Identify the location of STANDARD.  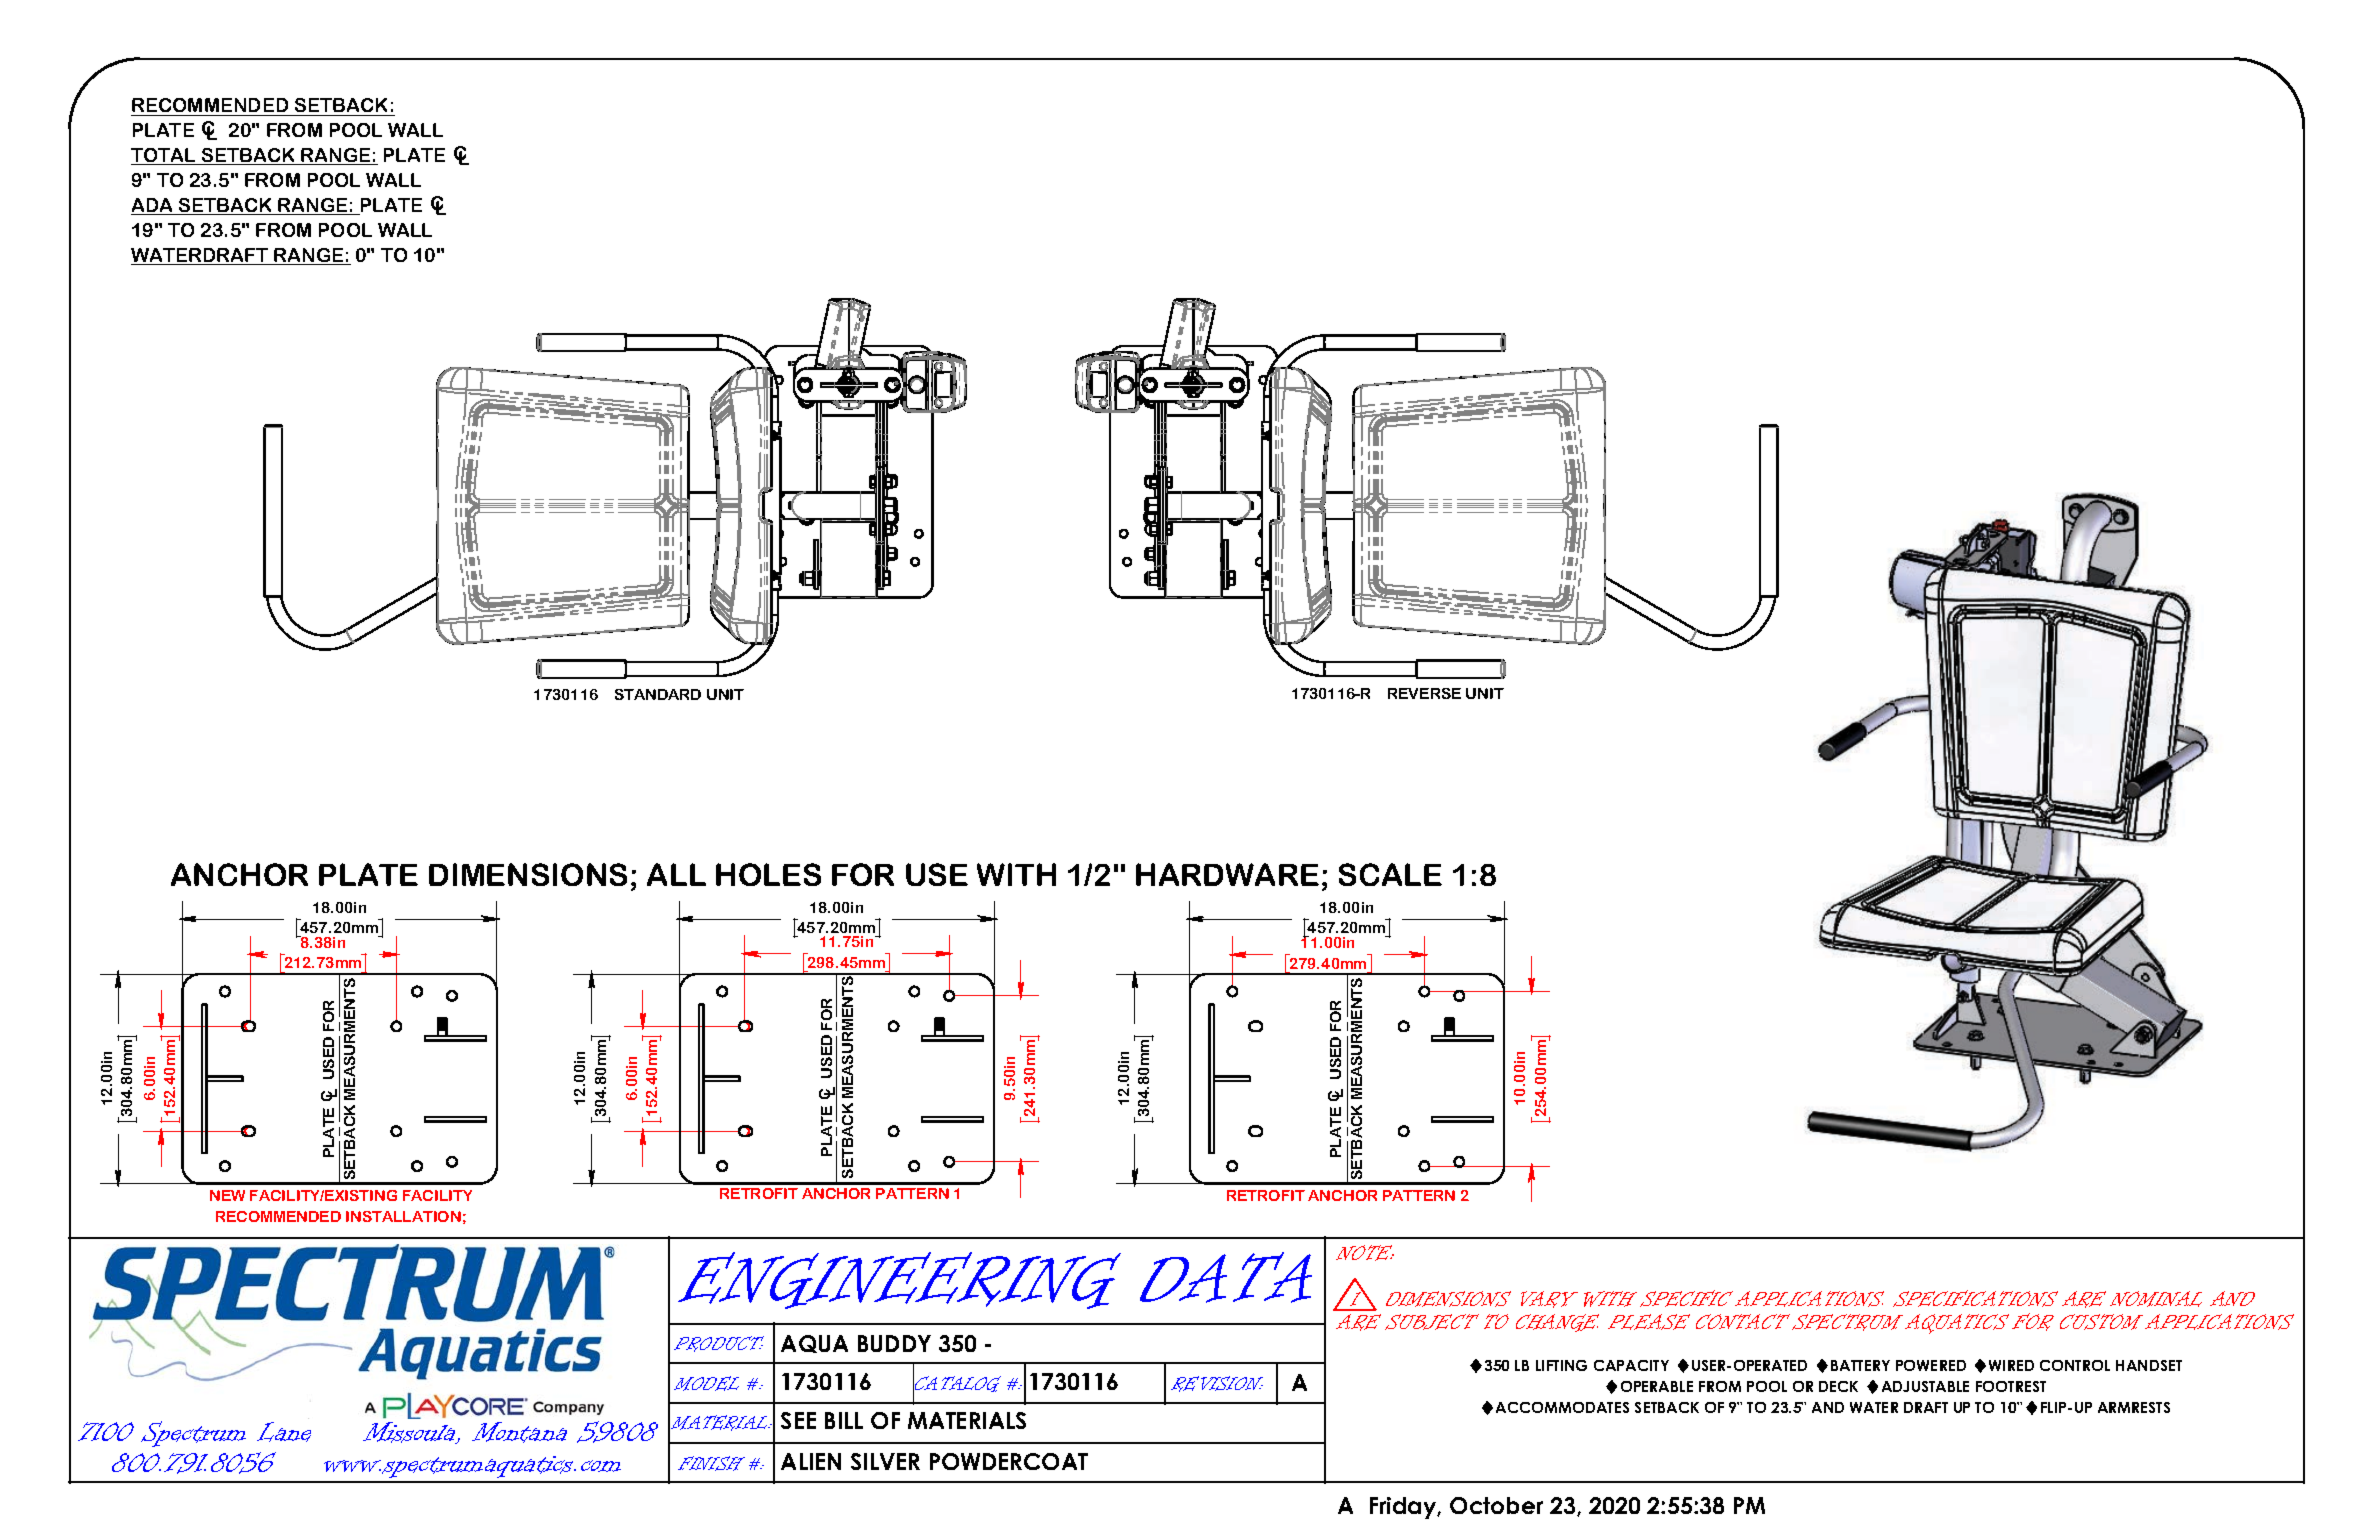
(658, 694).
